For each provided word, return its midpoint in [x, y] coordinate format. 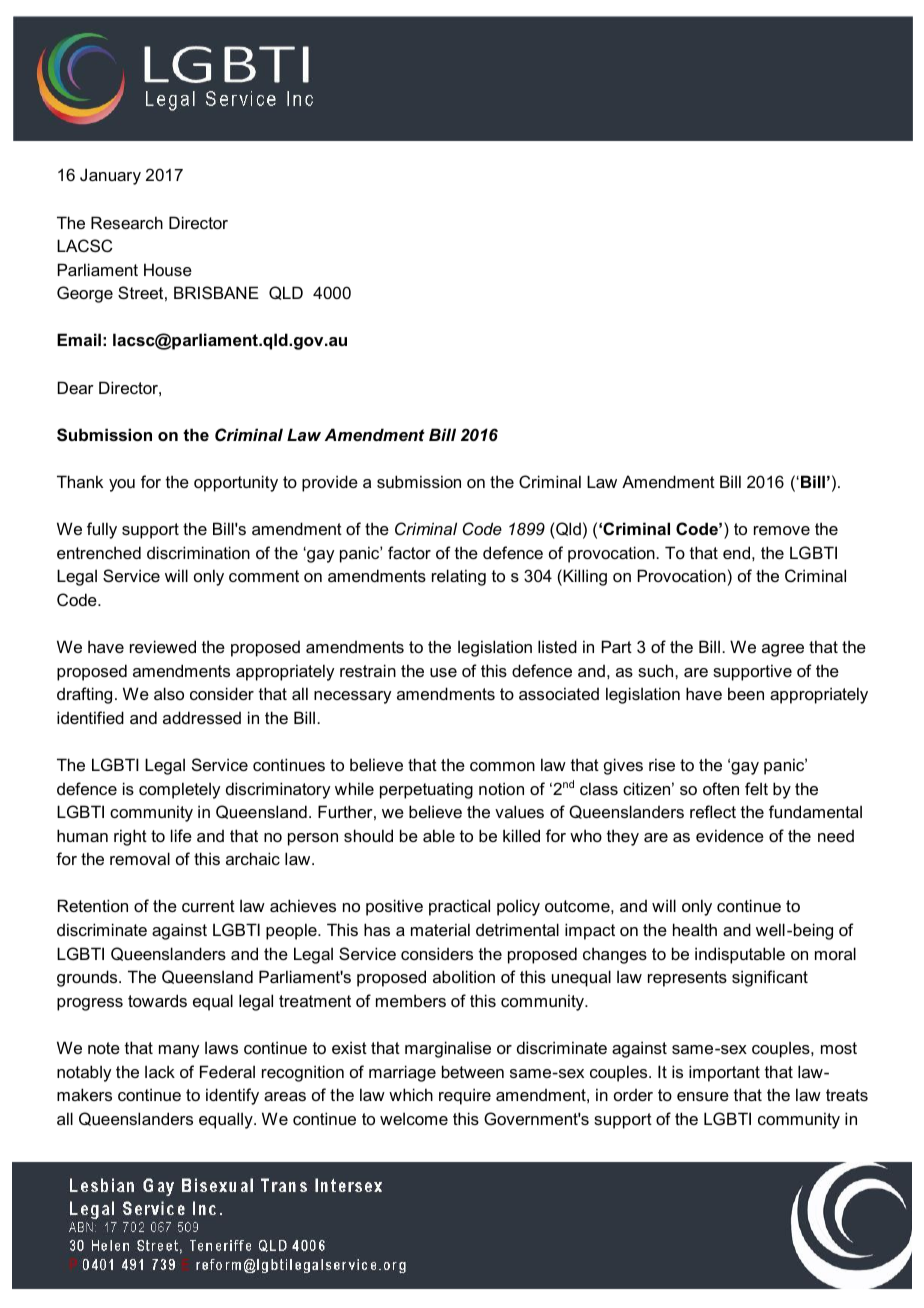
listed [557, 646]
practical [459, 907]
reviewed [163, 646]
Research [127, 222]
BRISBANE [216, 292]
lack [160, 1071]
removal [140, 858]
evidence [730, 835]
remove [782, 530]
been [746, 693]
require [465, 1096]
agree [783, 650]
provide [330, 483]
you [122, 485]
